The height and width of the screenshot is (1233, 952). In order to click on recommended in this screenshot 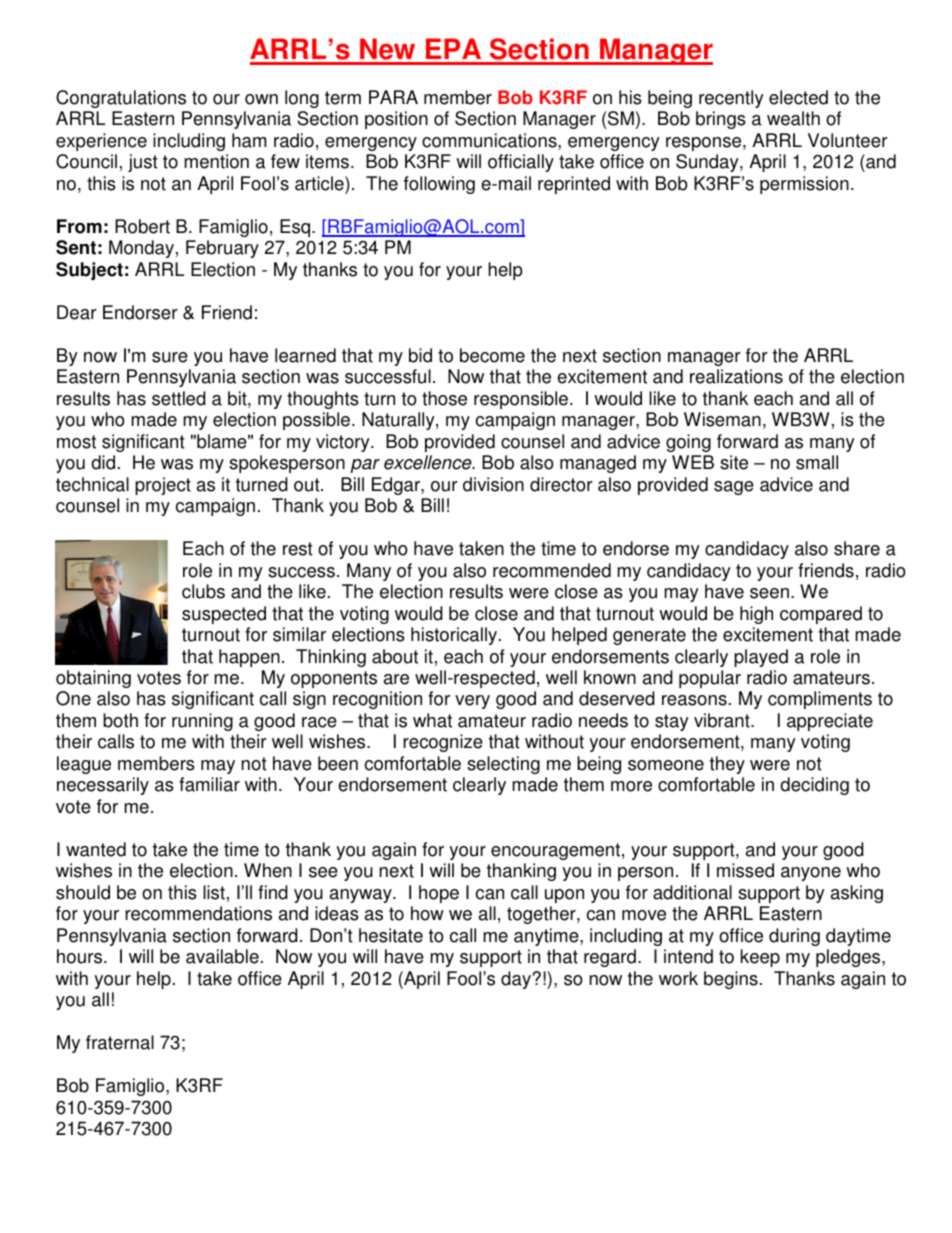, I will do `click(552, 570)`.
